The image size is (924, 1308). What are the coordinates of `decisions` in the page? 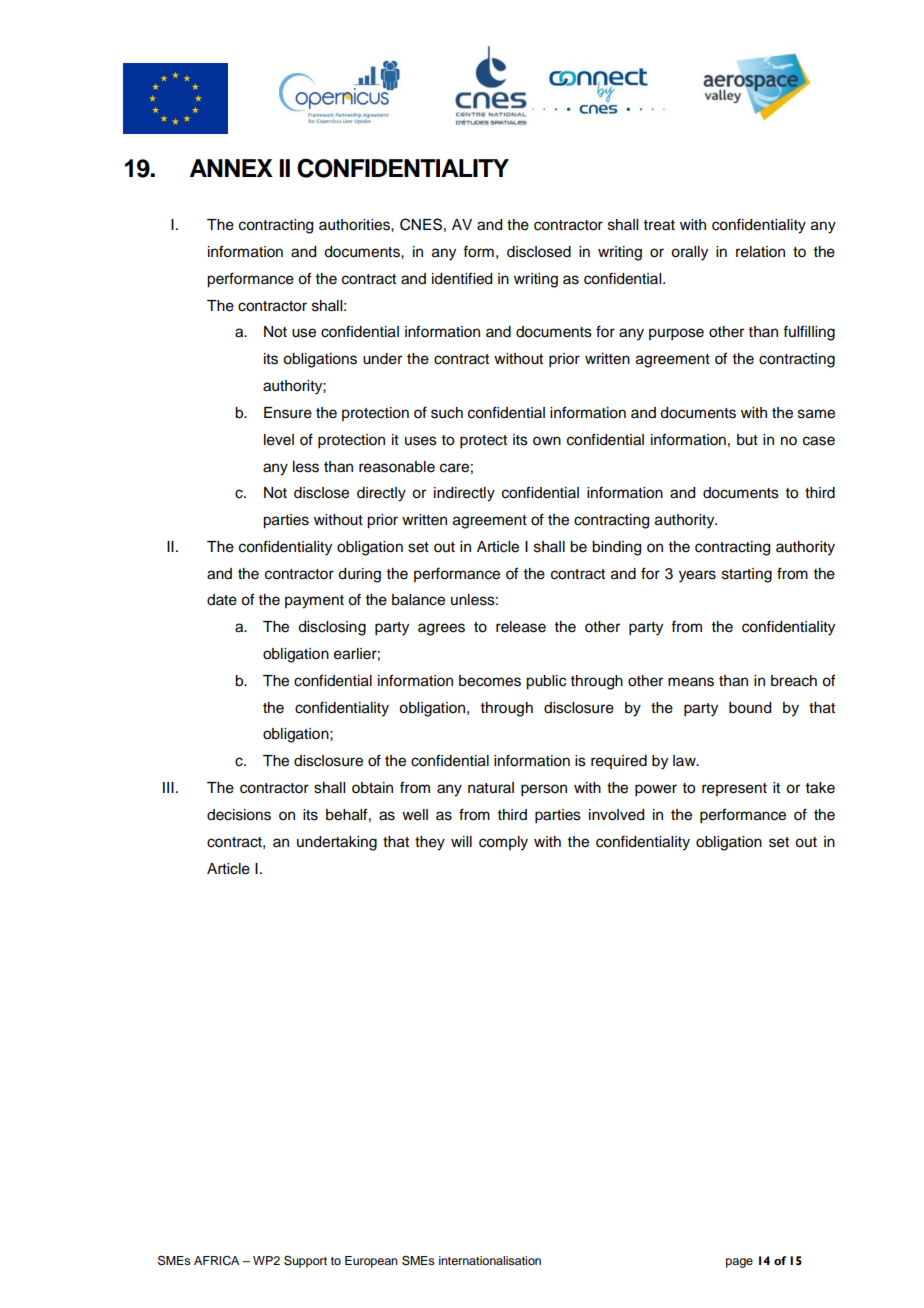 It's located at (239, 815).
